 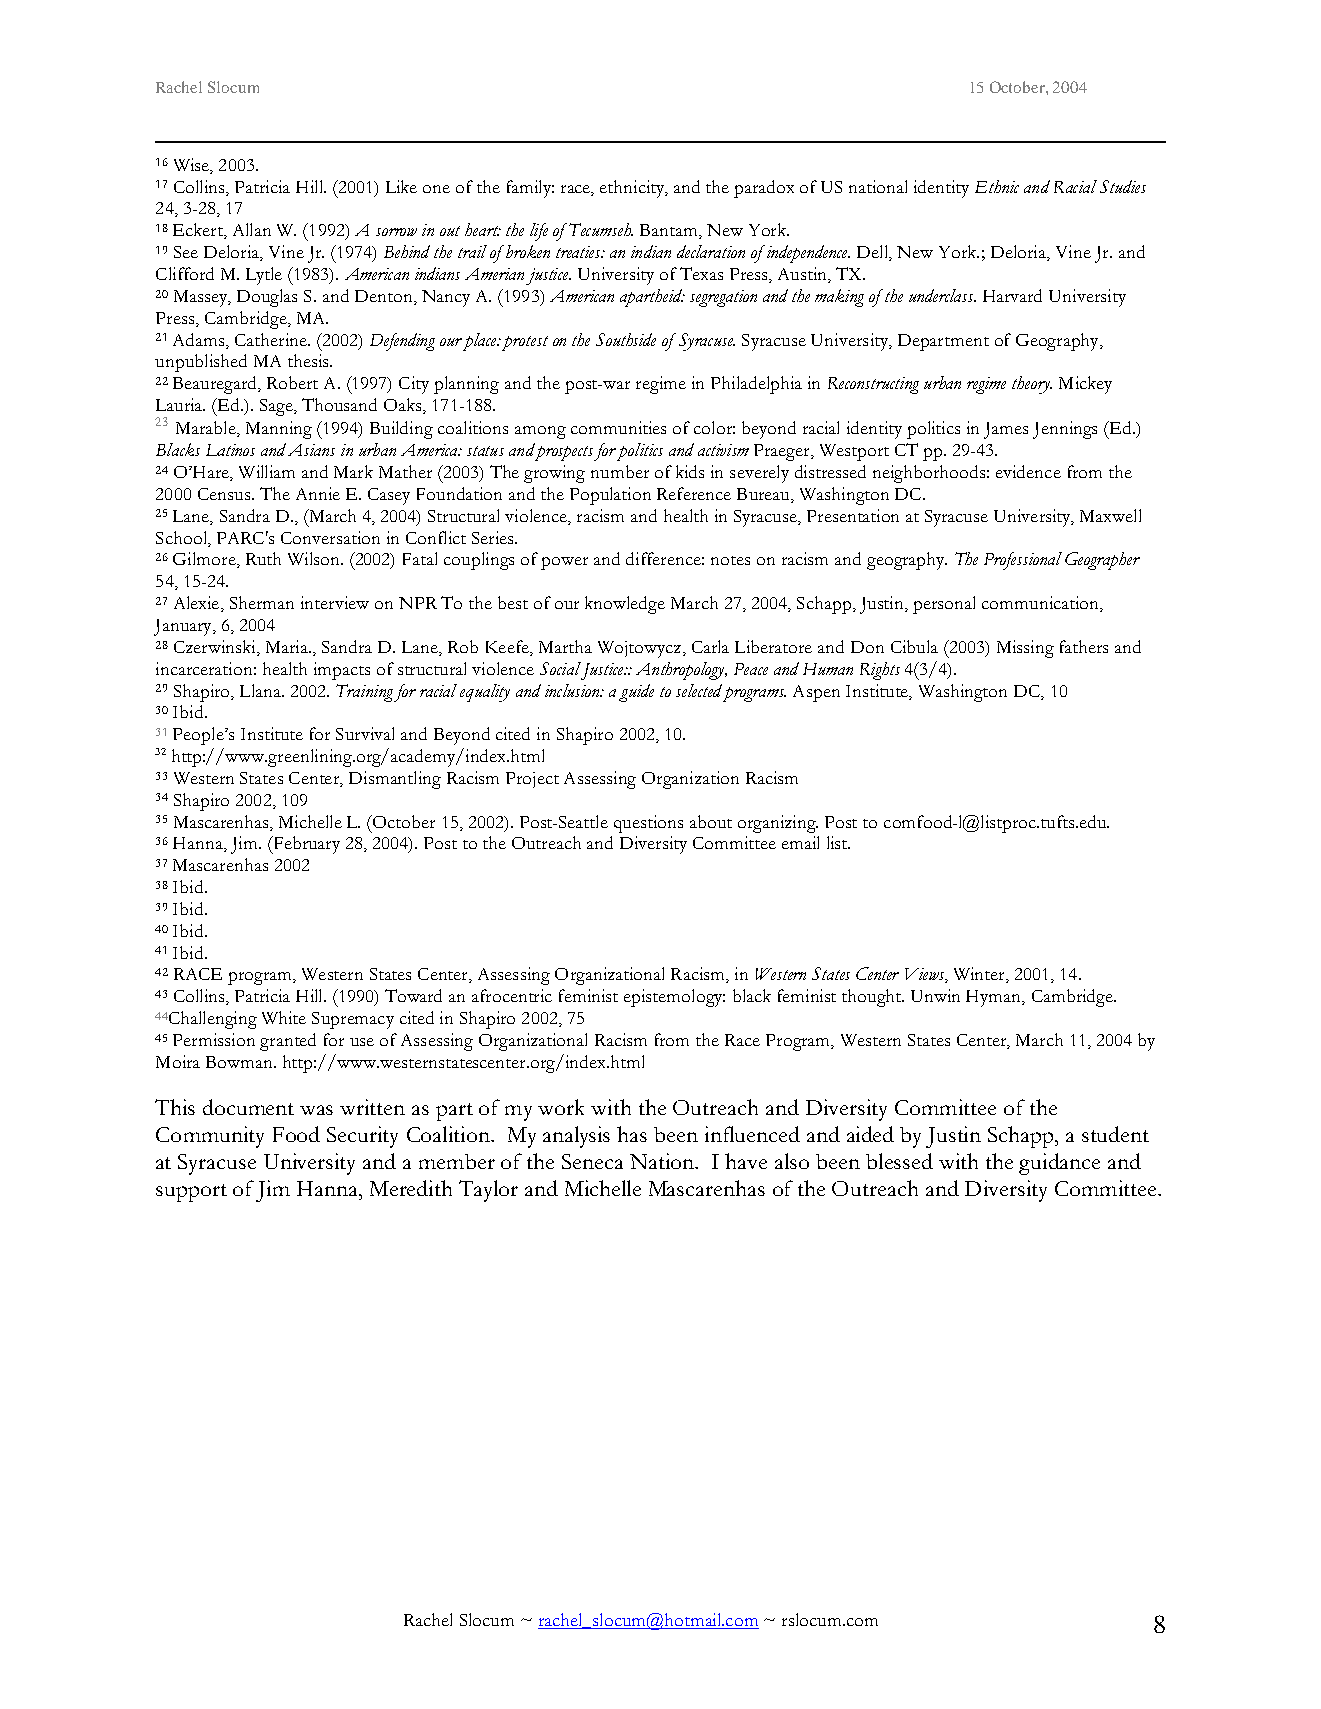 What do you see at coordinates (618, 427) in the document?
I see `communities` at bounding box center [618, 427].
